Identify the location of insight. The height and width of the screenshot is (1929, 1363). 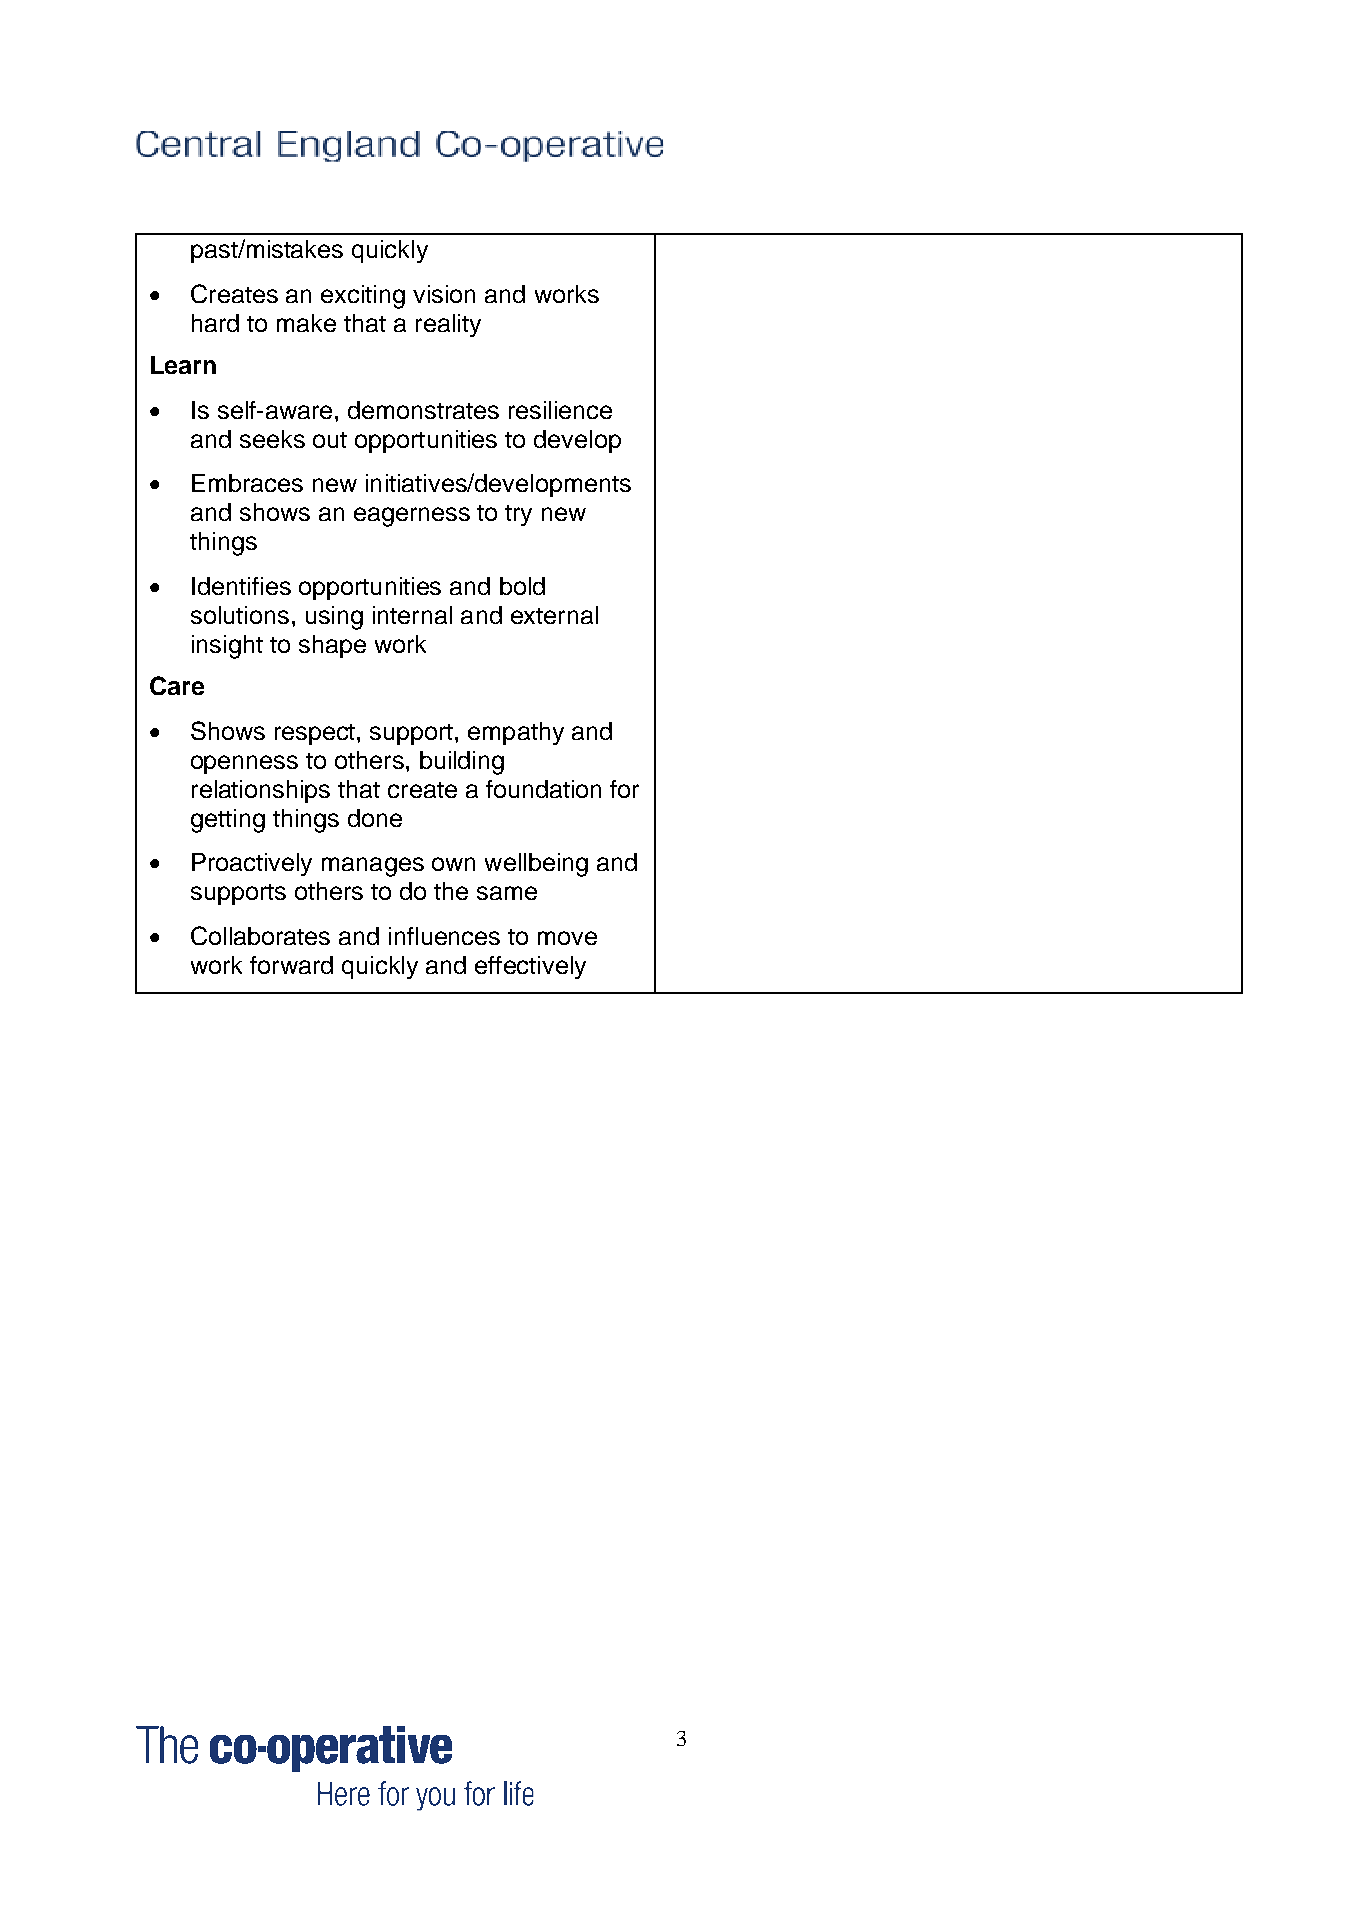
(227, 647).
